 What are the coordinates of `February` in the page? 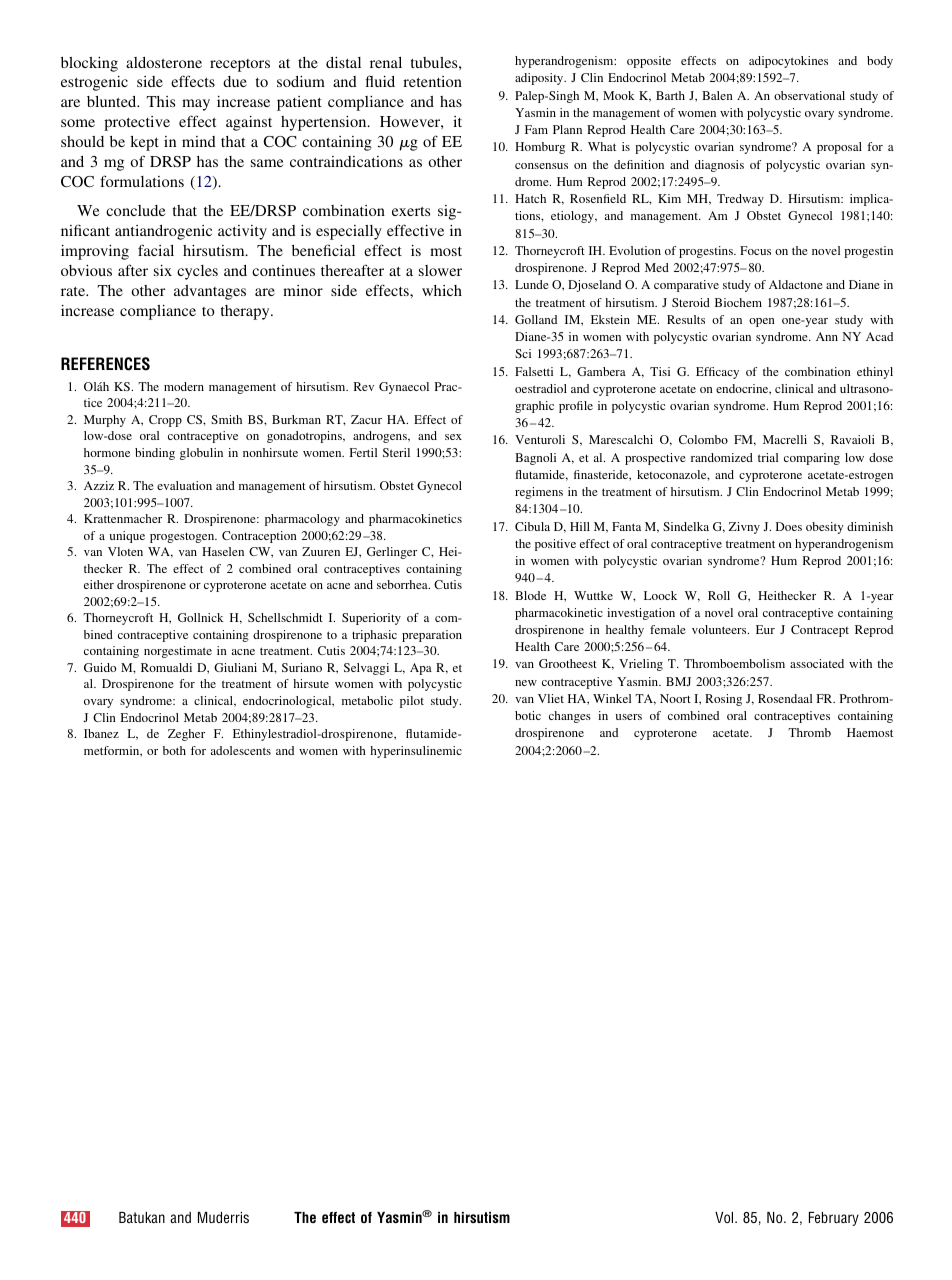 It's located at (834, 1219).
